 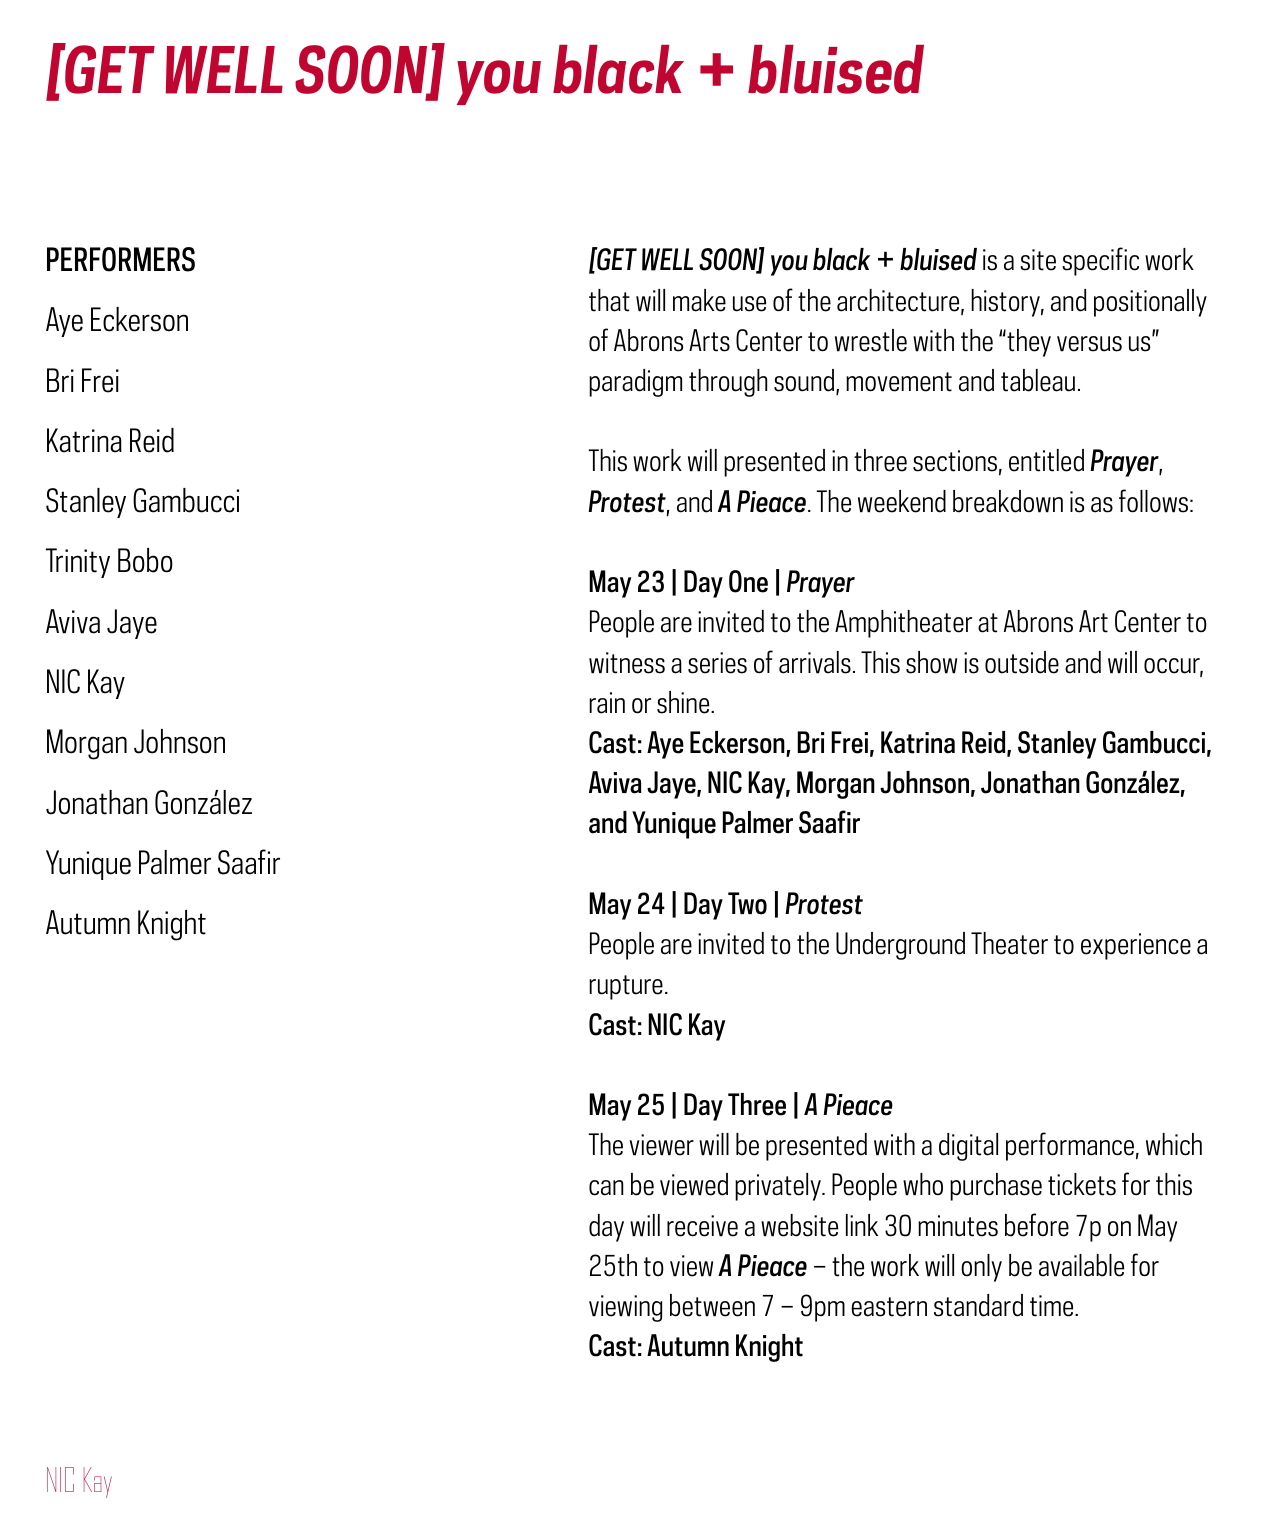 I want to click on specific, so click(x=1100, y=261).
